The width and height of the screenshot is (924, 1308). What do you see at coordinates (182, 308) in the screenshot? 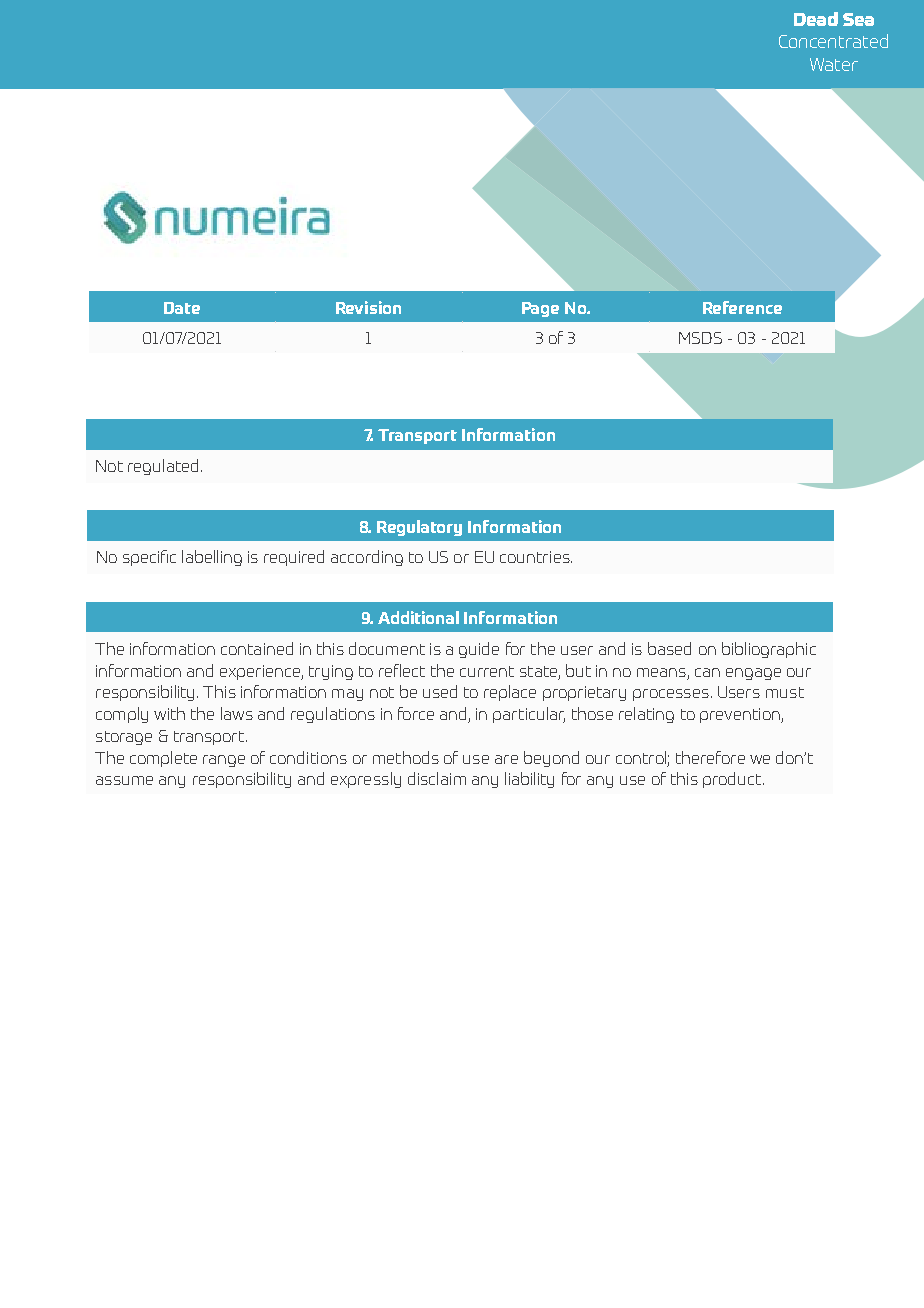
I see `Date` at bounding box center [182, 308].
